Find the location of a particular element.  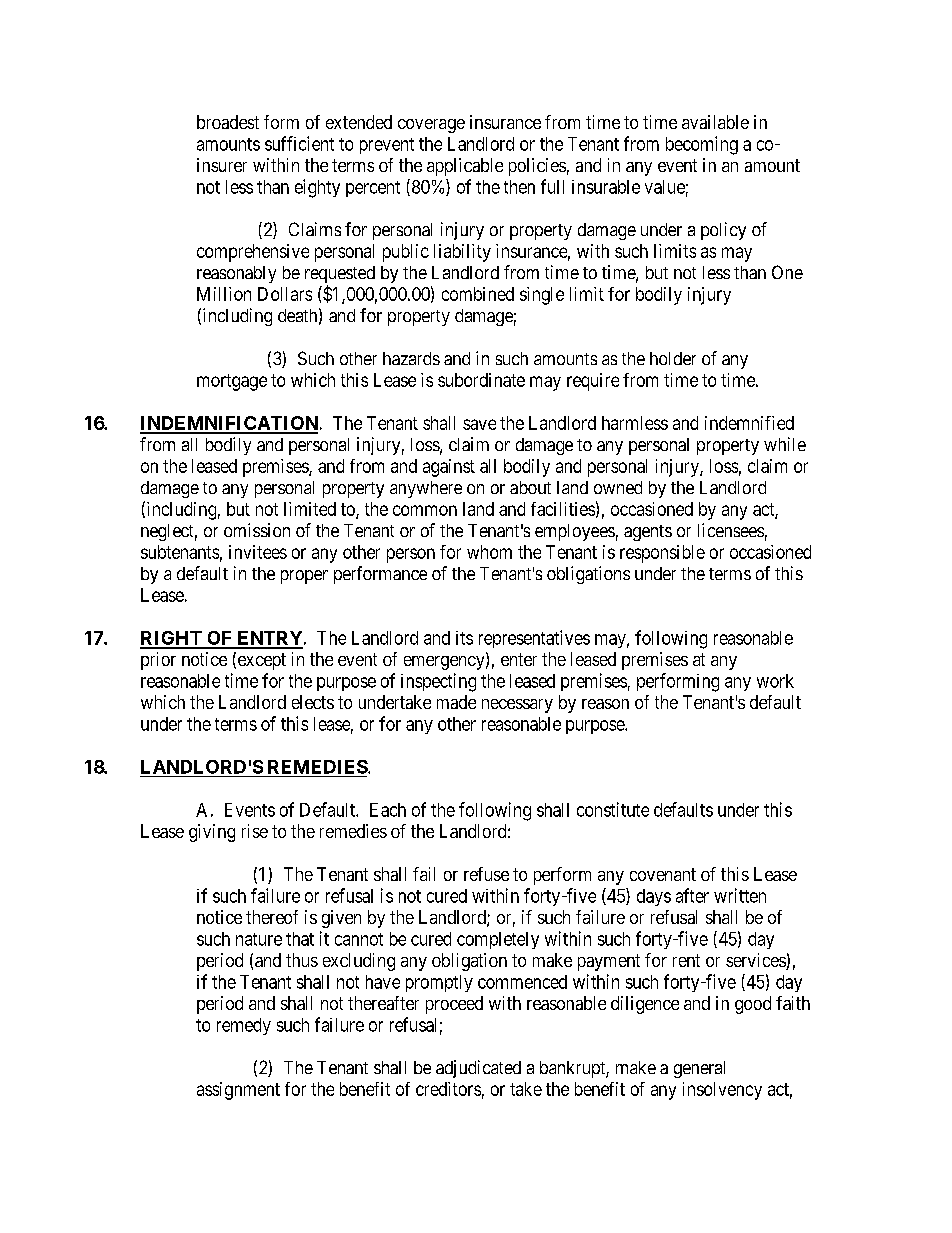

rise is located at coordinates (255, 831).
